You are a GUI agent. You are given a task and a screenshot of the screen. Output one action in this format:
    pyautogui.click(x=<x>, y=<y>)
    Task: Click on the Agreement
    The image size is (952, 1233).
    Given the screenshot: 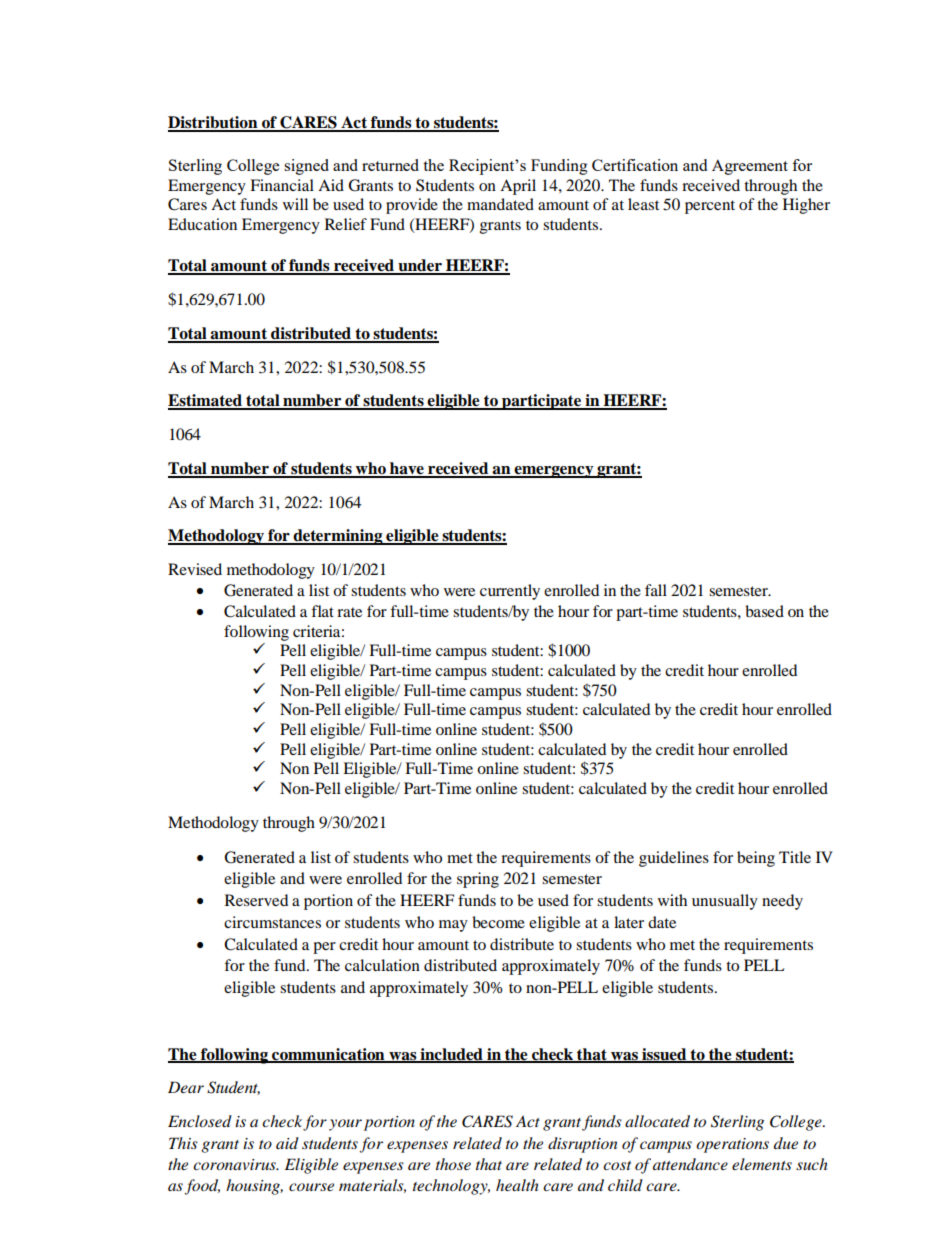 What is the action you would take?
    pyautogui.click(x=750, y=167)
